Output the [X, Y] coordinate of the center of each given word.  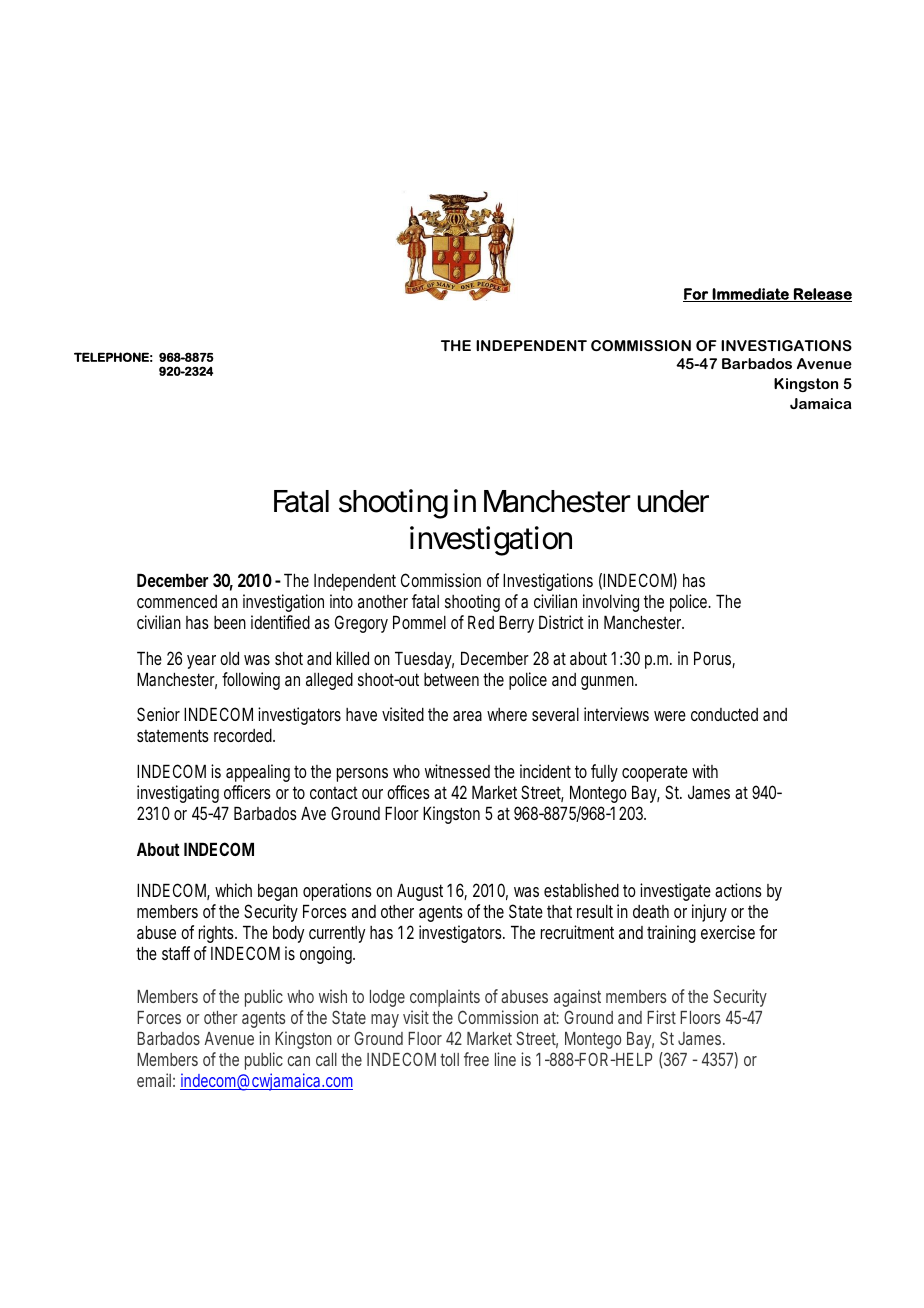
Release [822, 295]
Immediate [750, 295]
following [251, 681]
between [451, 679]
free [476, 1059]
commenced [177, 601]
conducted [724, 714]
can [299, 1061]
